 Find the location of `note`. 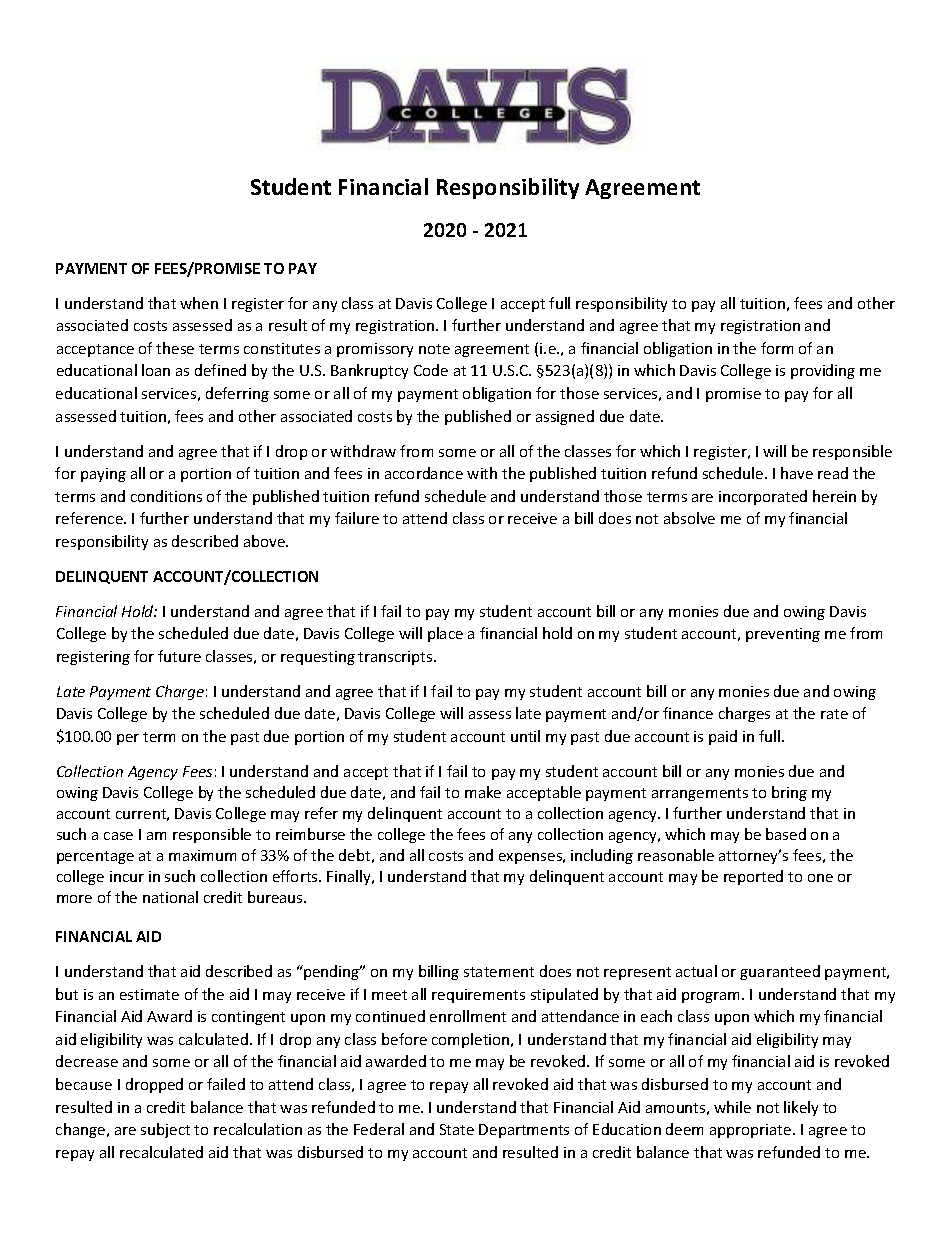

note is located at coordinates (434, 349).
